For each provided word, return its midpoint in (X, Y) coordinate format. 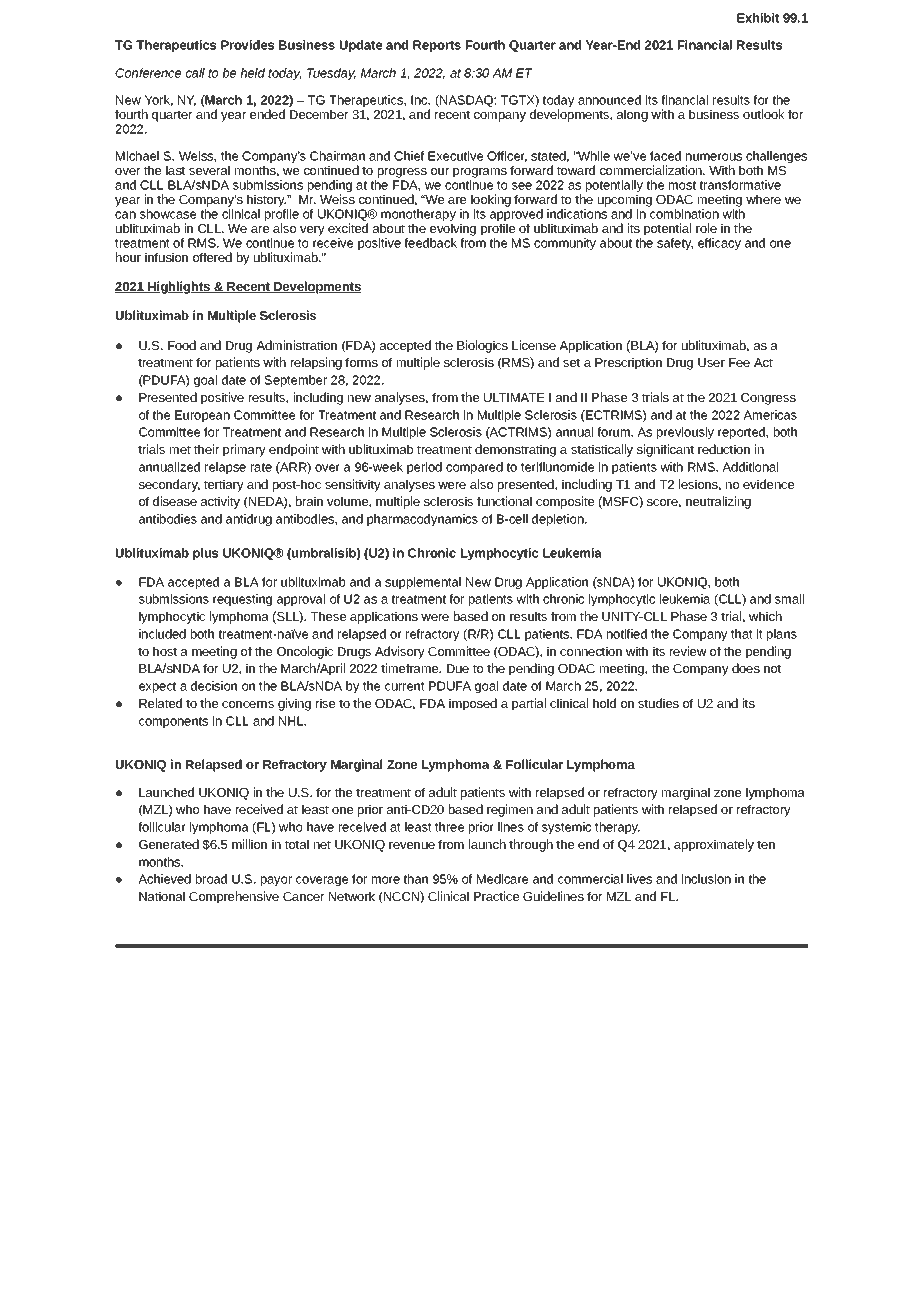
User (711, 362)
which (765, 616)
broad (211, 879)
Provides (247, 45)
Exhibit (758, 18)
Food (182, 345)
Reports (437, 46)
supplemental (423, 583)
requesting (242, 600)
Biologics (482, 346)
